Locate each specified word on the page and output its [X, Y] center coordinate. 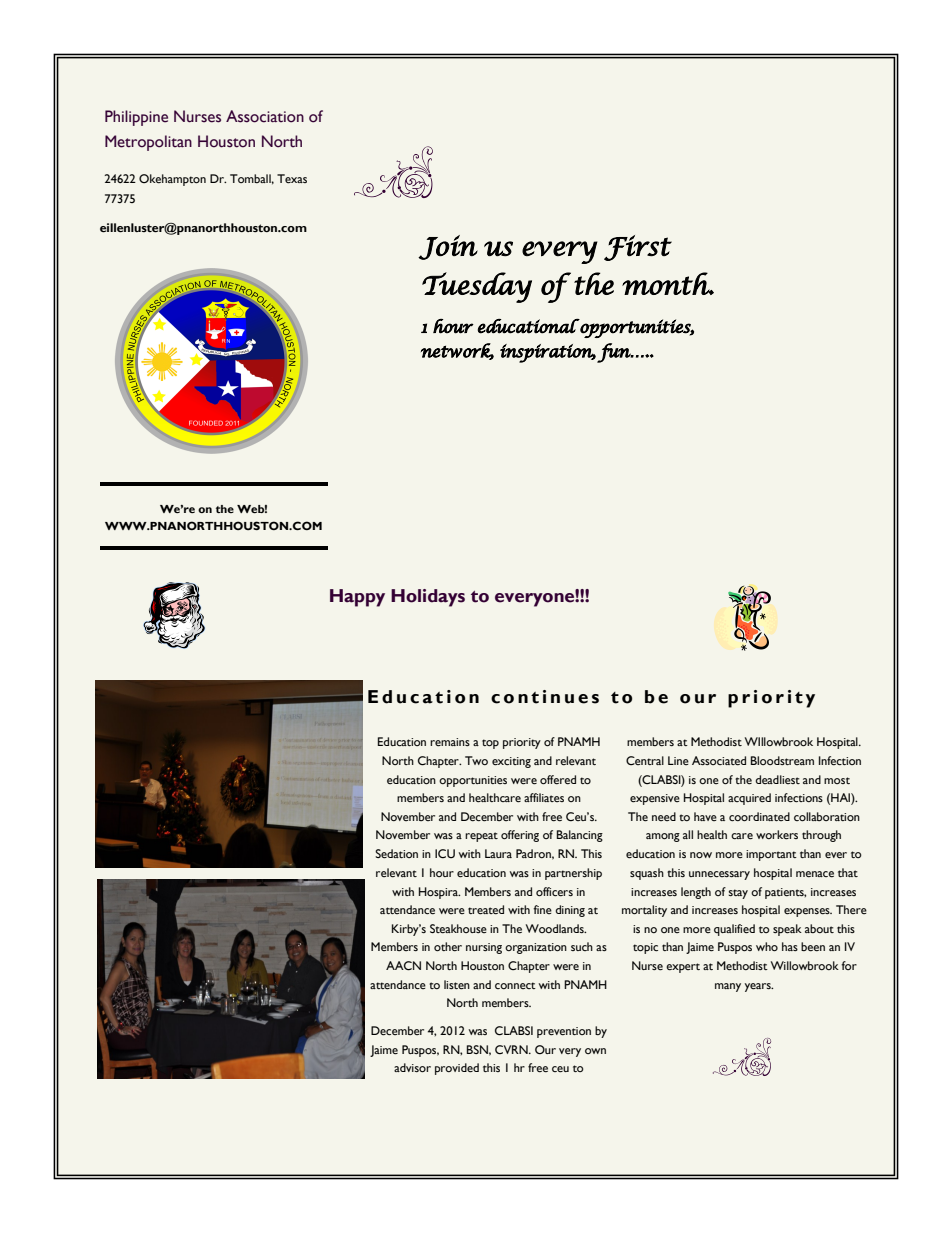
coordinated [759, 816]
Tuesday [477, 287]
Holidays [428, 598]
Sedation [396, 854]
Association [265, 116]
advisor [412, 1067]
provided [457, 1069]
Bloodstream [782, 760]
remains [450, 742]
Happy [357, 598]
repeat [481, 837]
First [638, 248]
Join [448, 247]
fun [614, 353]
